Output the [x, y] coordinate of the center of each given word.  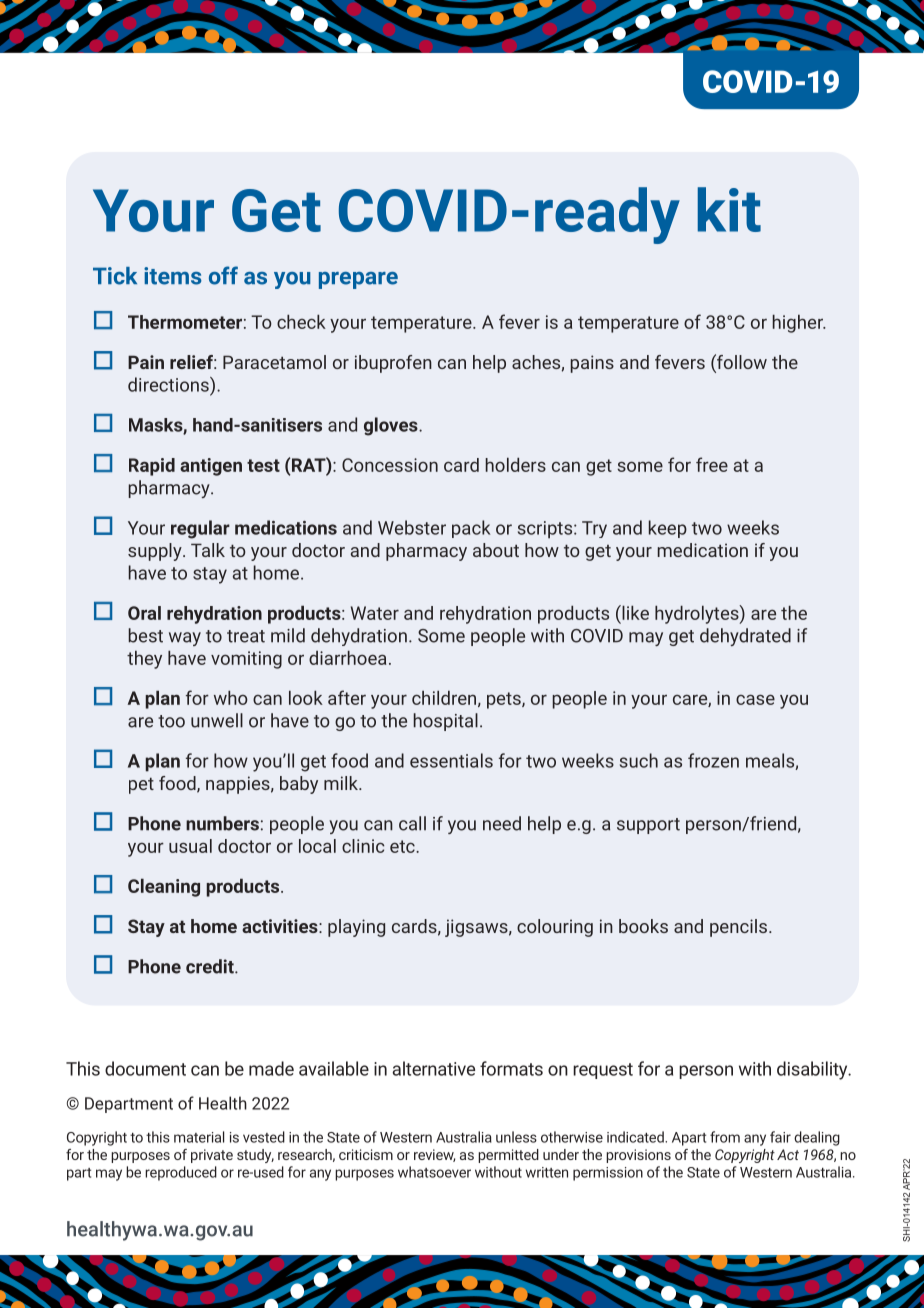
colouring [555, 928]
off [223, 275]
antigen [211, 467]
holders [516, 465]
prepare [358, 280]
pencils [738, 928]
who [231, 698]
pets [505, 700]
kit [729, 209]
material [199, 1137]
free [712, 464]
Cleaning [164, 888]
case [755, 699]
